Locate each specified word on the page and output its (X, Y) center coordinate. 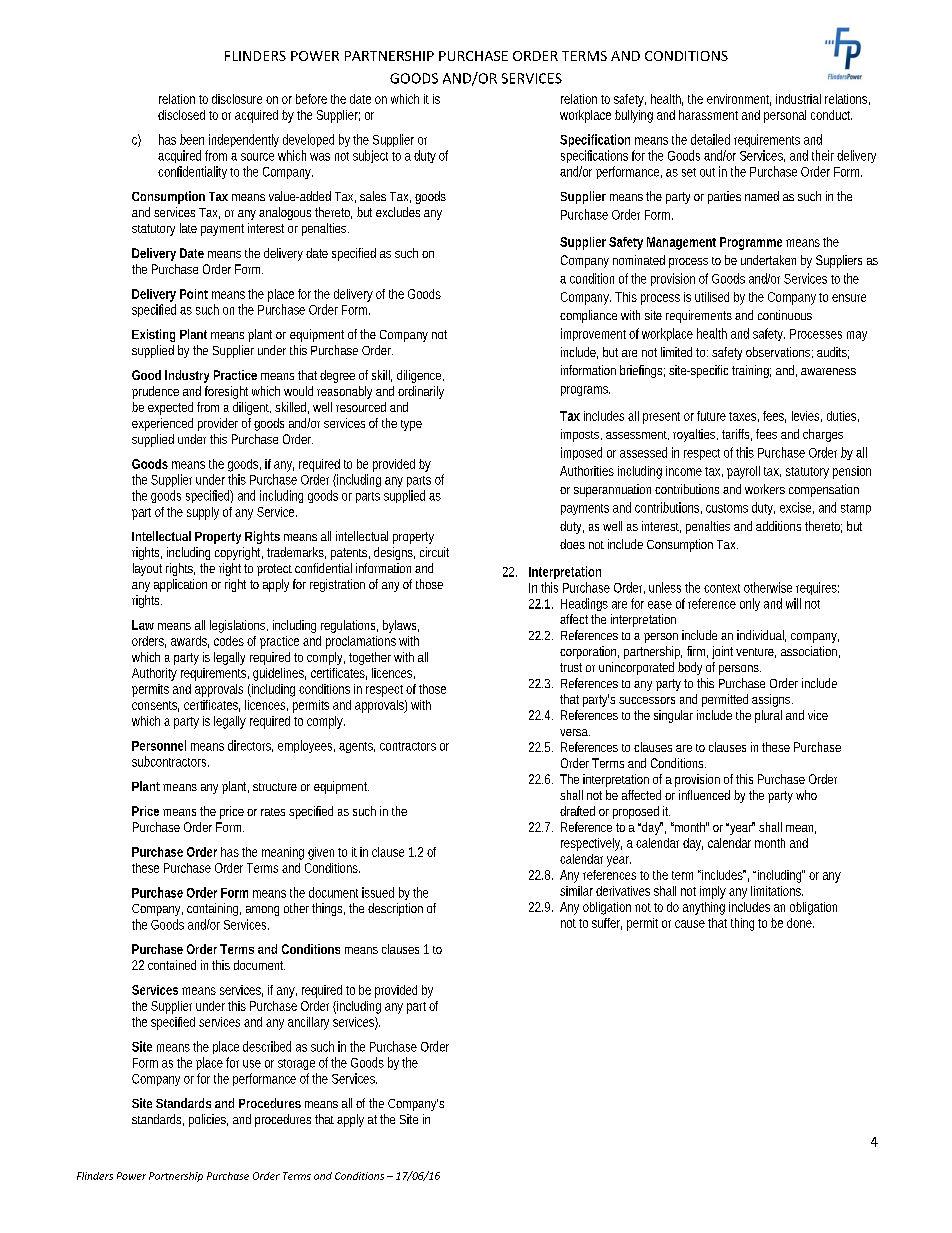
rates (273, 812)
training (751, 371)
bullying (634, 116)
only (750, 604)
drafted (577, 811)
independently (244, 140)
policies (208, 1120)
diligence (420, 376)
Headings (584, 604)
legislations (239, 626)
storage (296, 1064)
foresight (226, 392)
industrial (798, 99)
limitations (777, 891)
